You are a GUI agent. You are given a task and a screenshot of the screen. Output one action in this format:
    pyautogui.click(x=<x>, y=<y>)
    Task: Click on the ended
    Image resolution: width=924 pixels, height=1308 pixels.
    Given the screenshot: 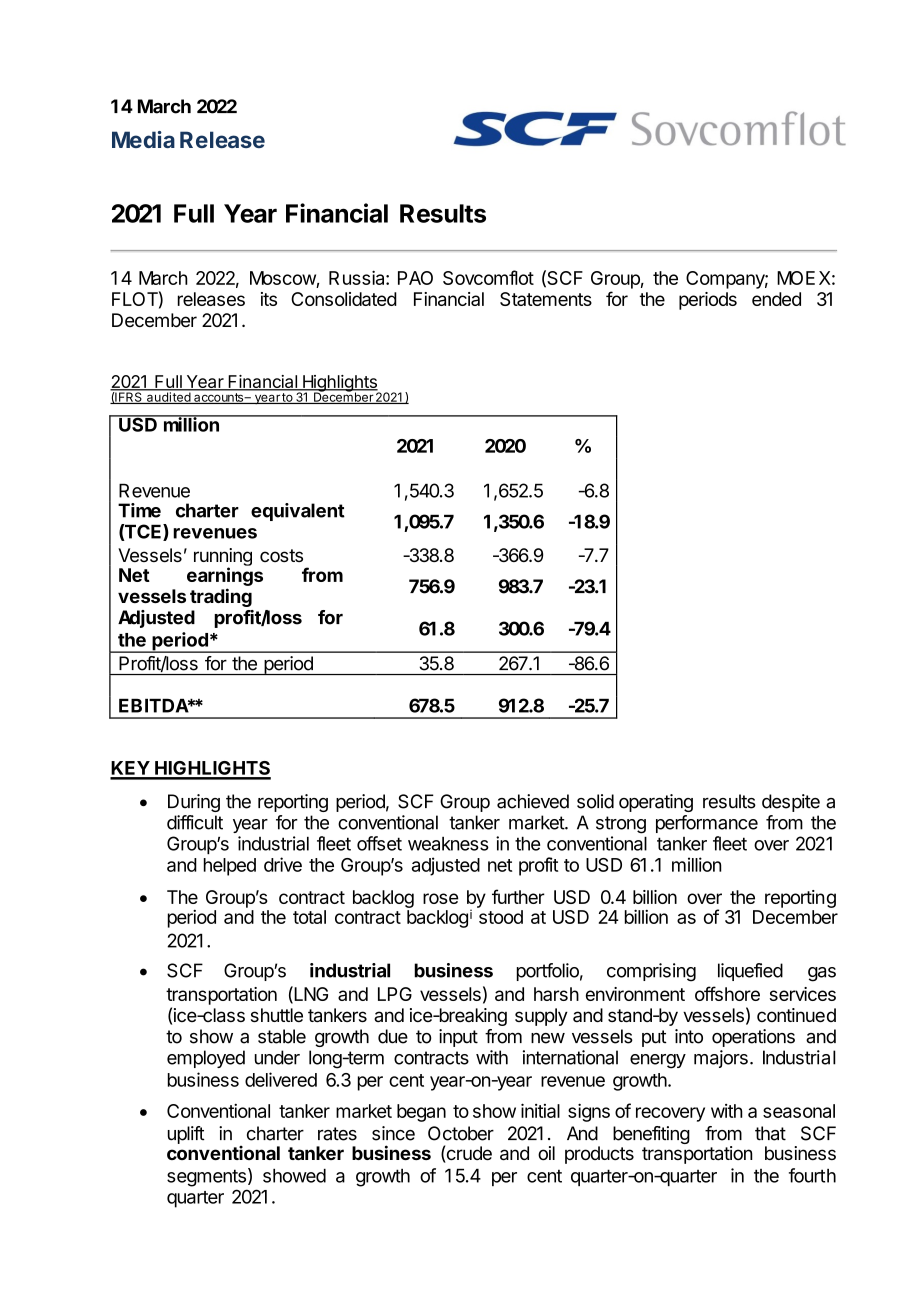 What is the action you would take?
    pyautogui.click(x=776, y=299)
